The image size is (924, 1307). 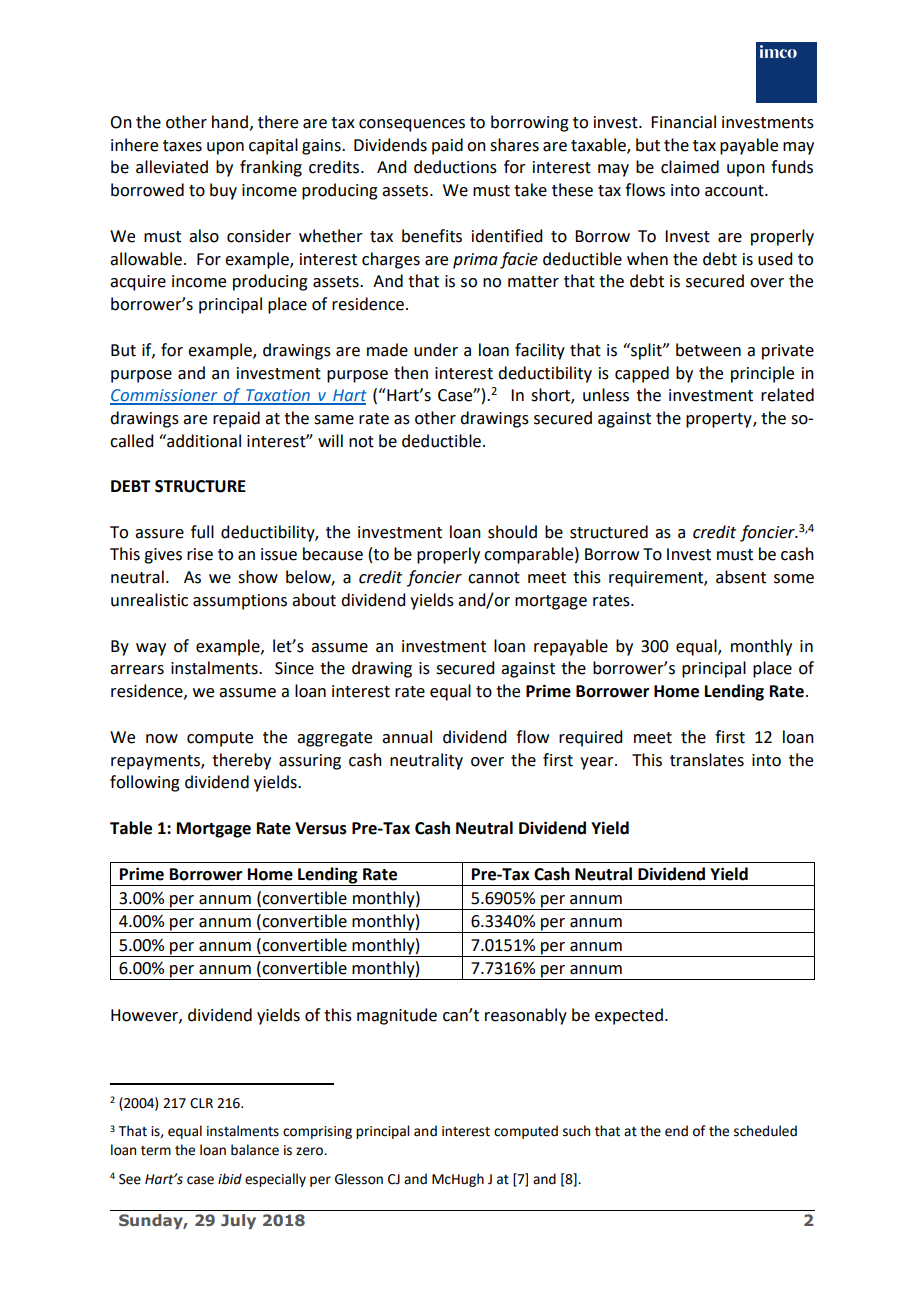 I want to click on deductions, so click(x=455, y=167).
